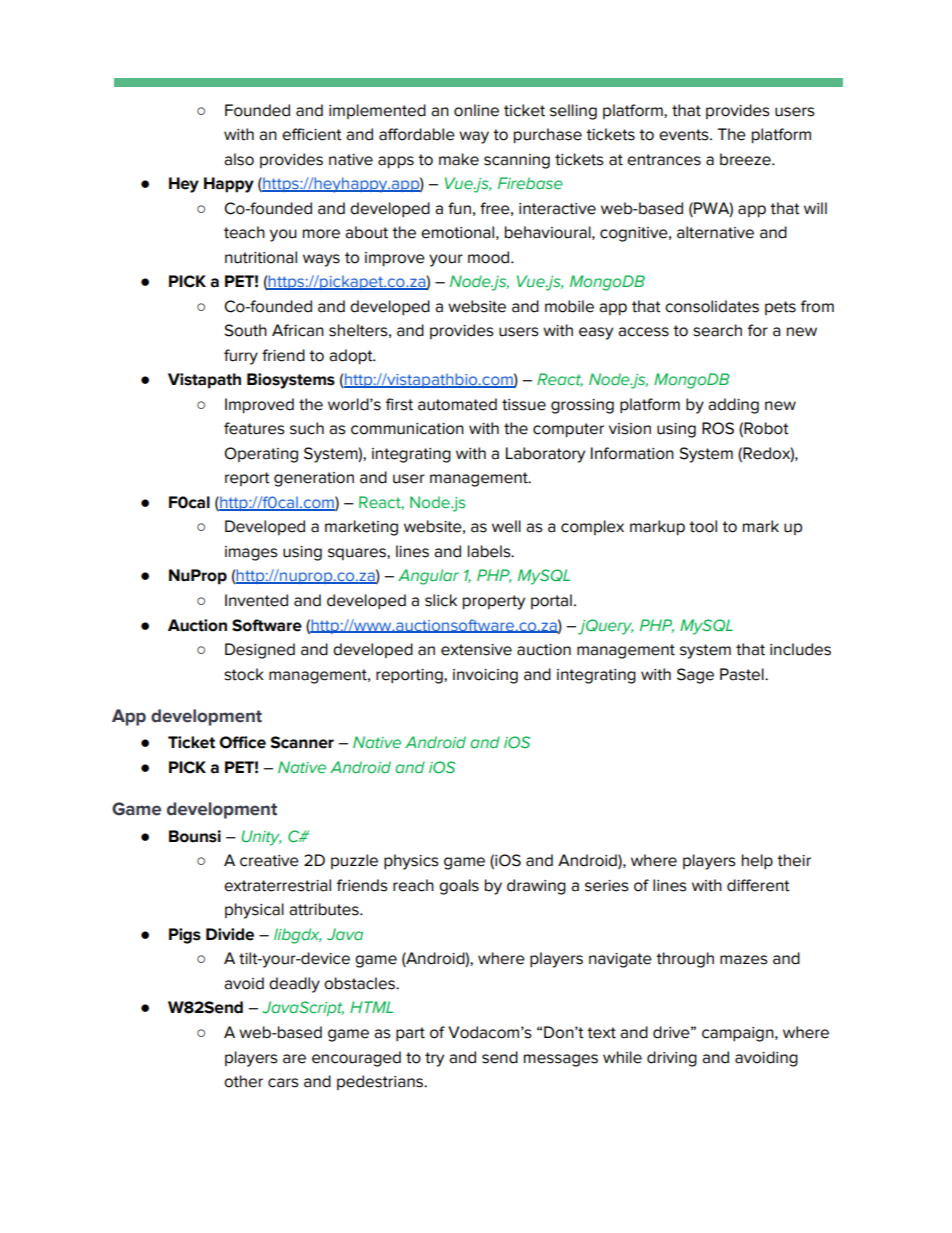  What do you see at coordinates (243, 1081) in the image?
I see `other` at bounding box center [243, 1081].
